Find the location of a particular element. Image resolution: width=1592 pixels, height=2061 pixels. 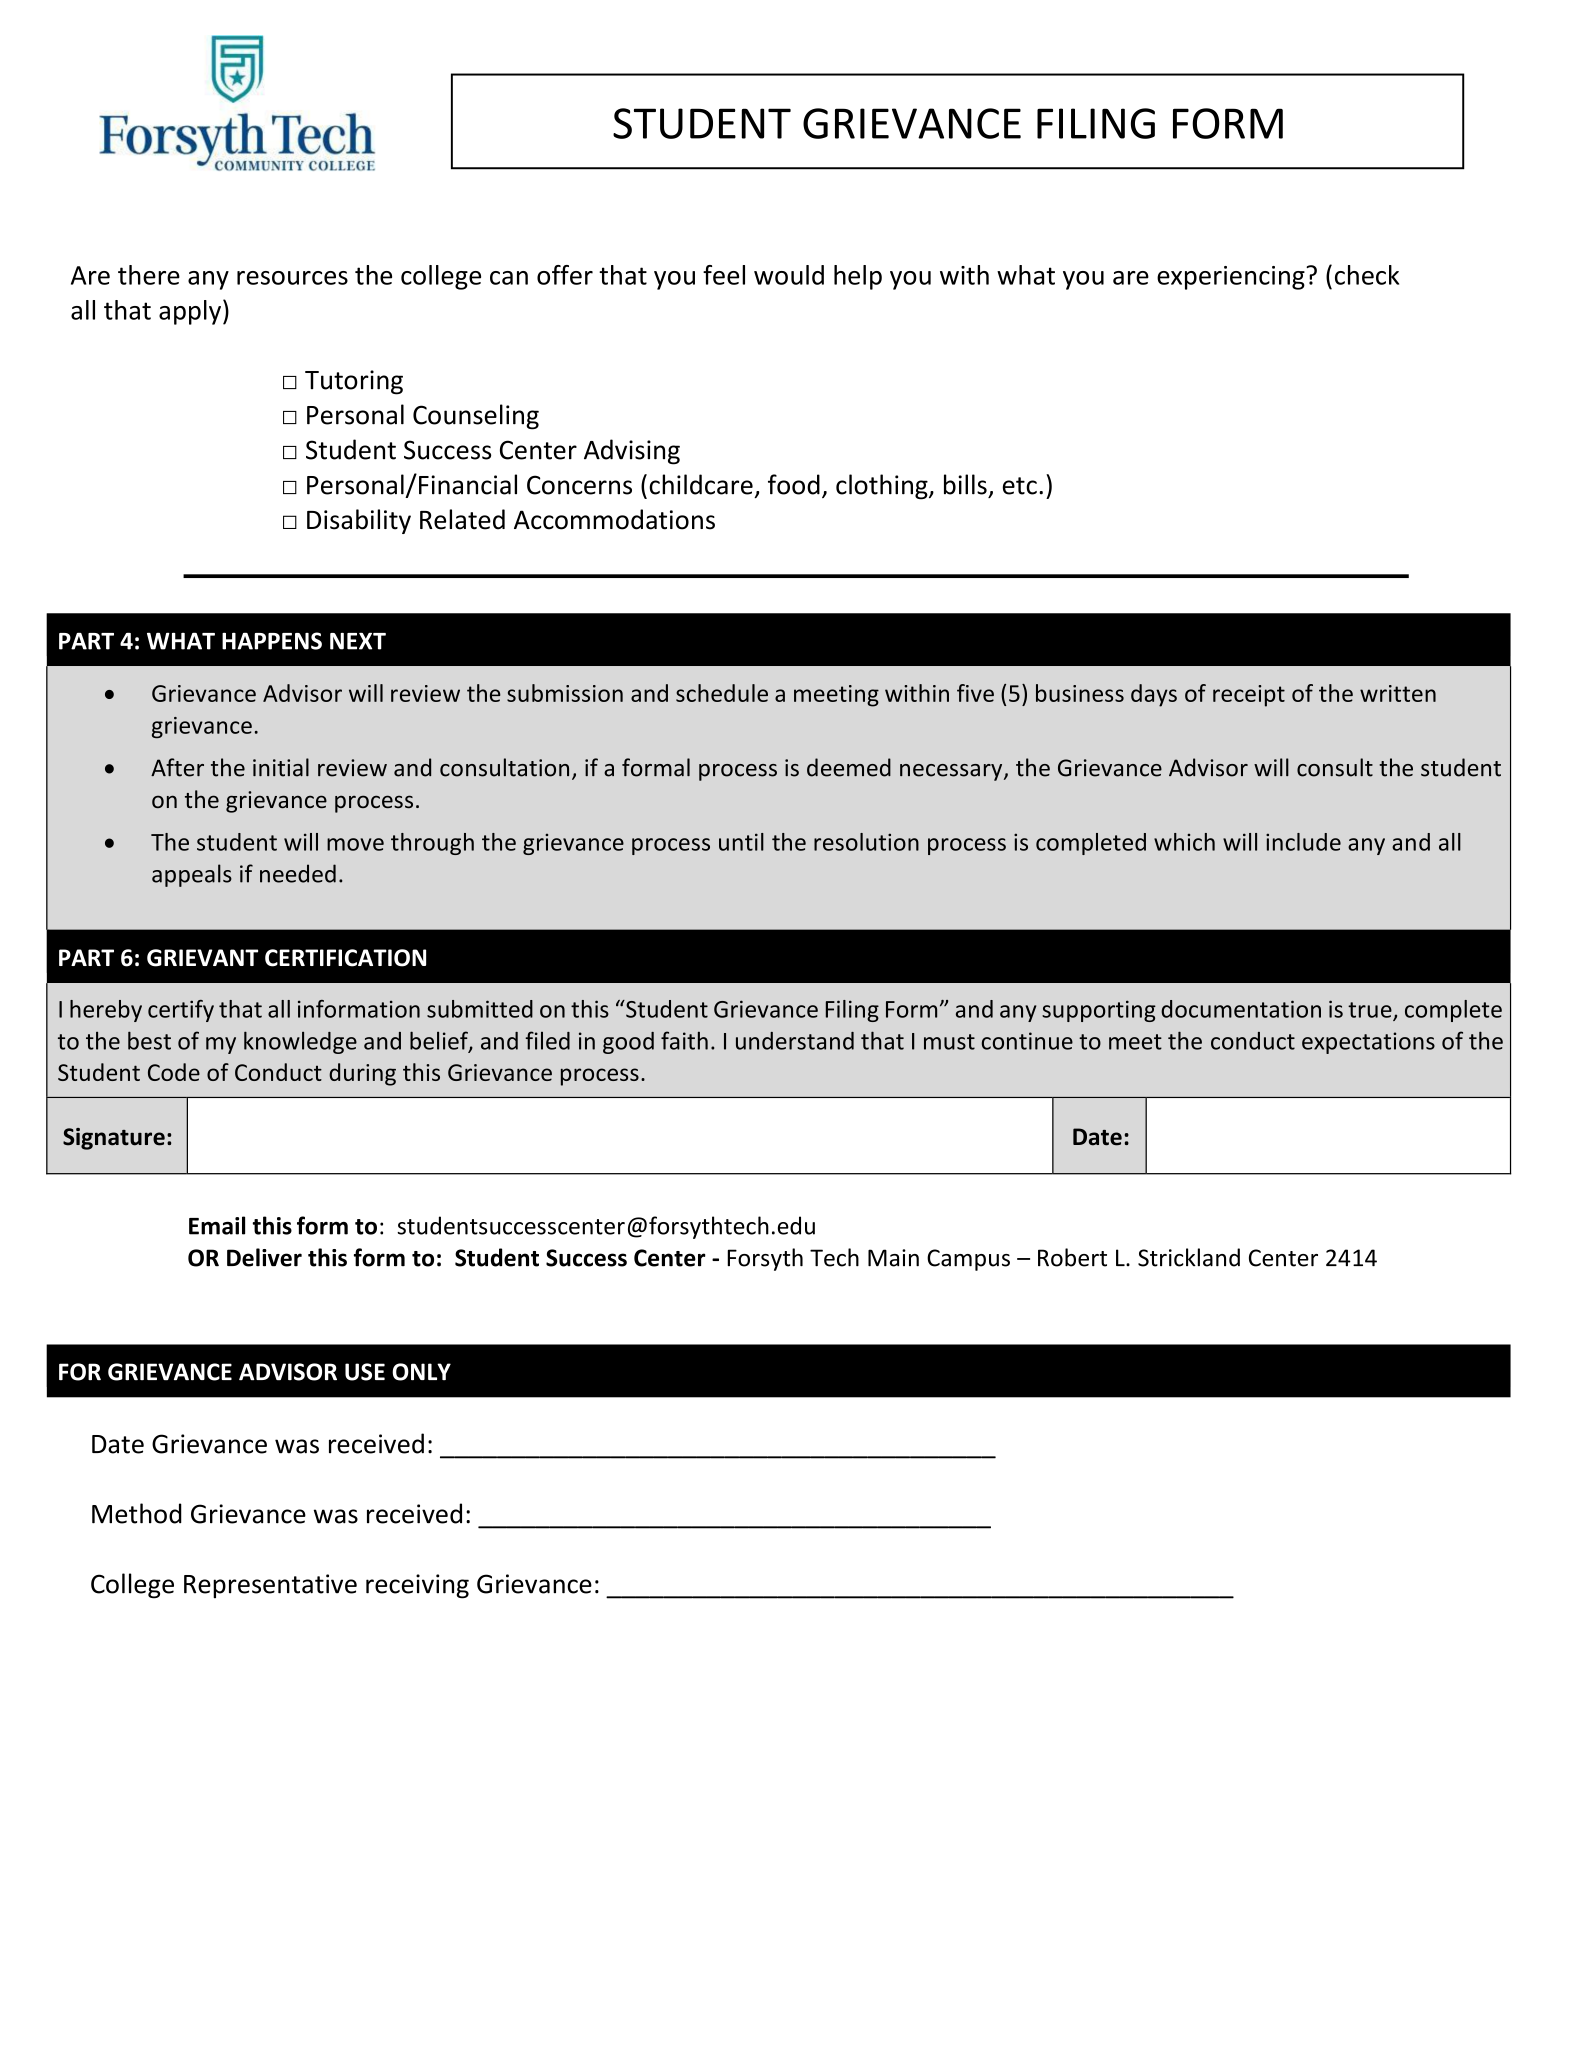

Signature is located at coordinates (114, 1139).
